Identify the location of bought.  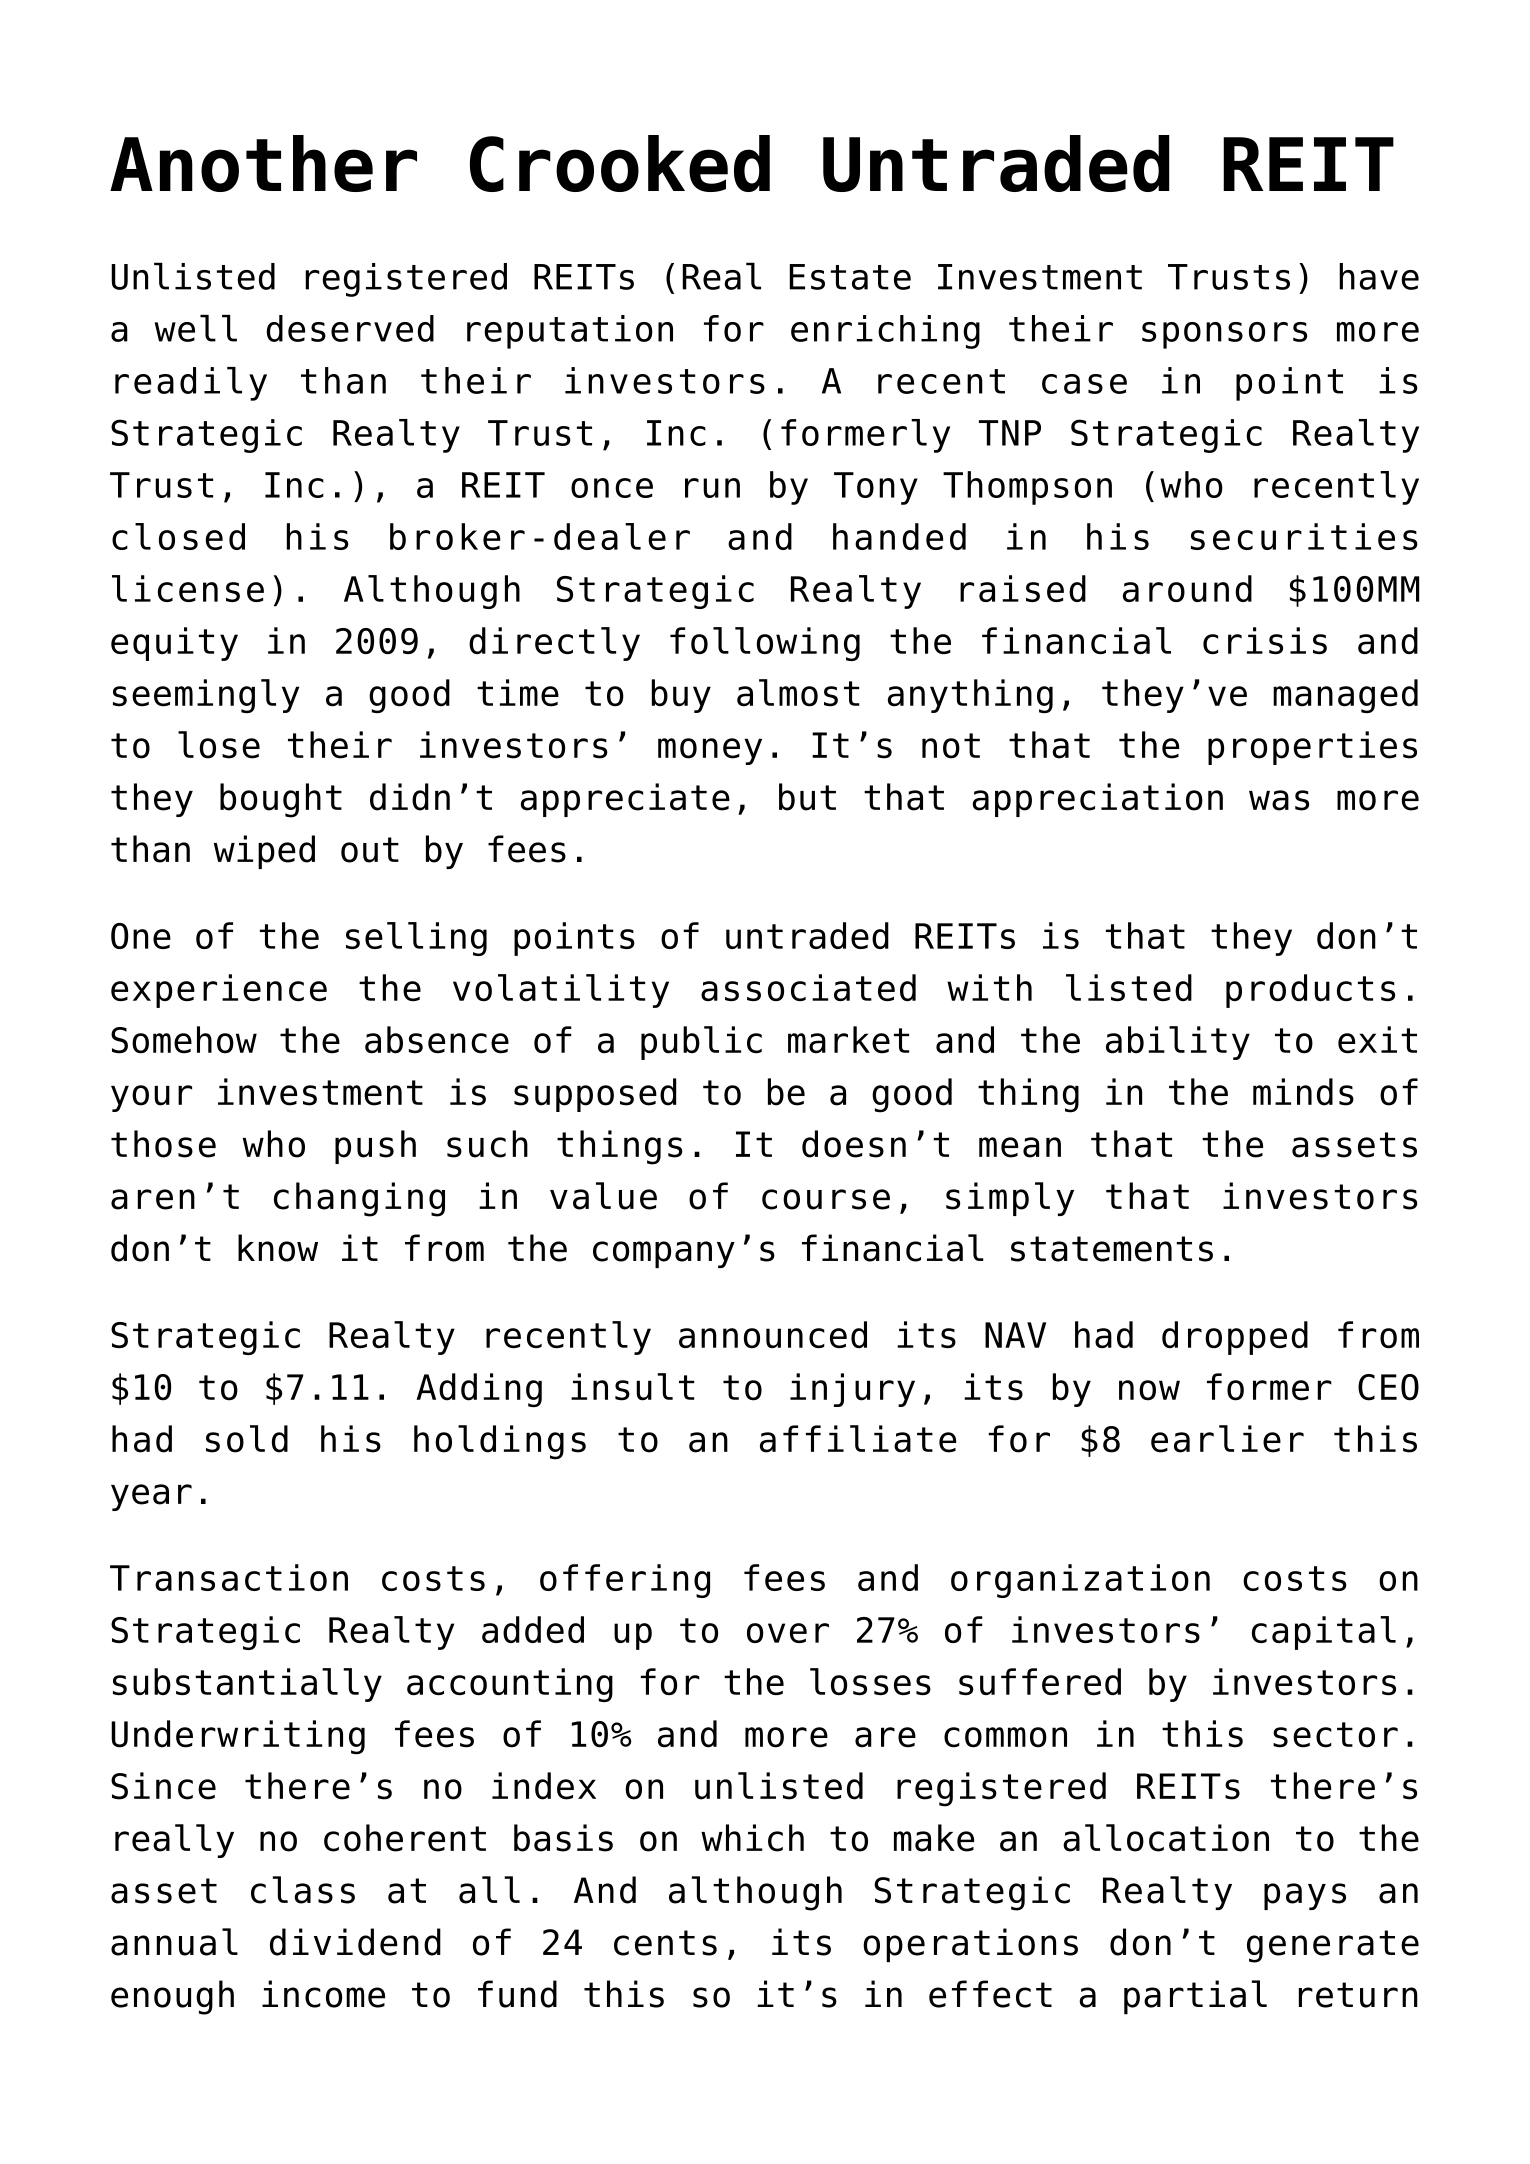
(281, 800).
